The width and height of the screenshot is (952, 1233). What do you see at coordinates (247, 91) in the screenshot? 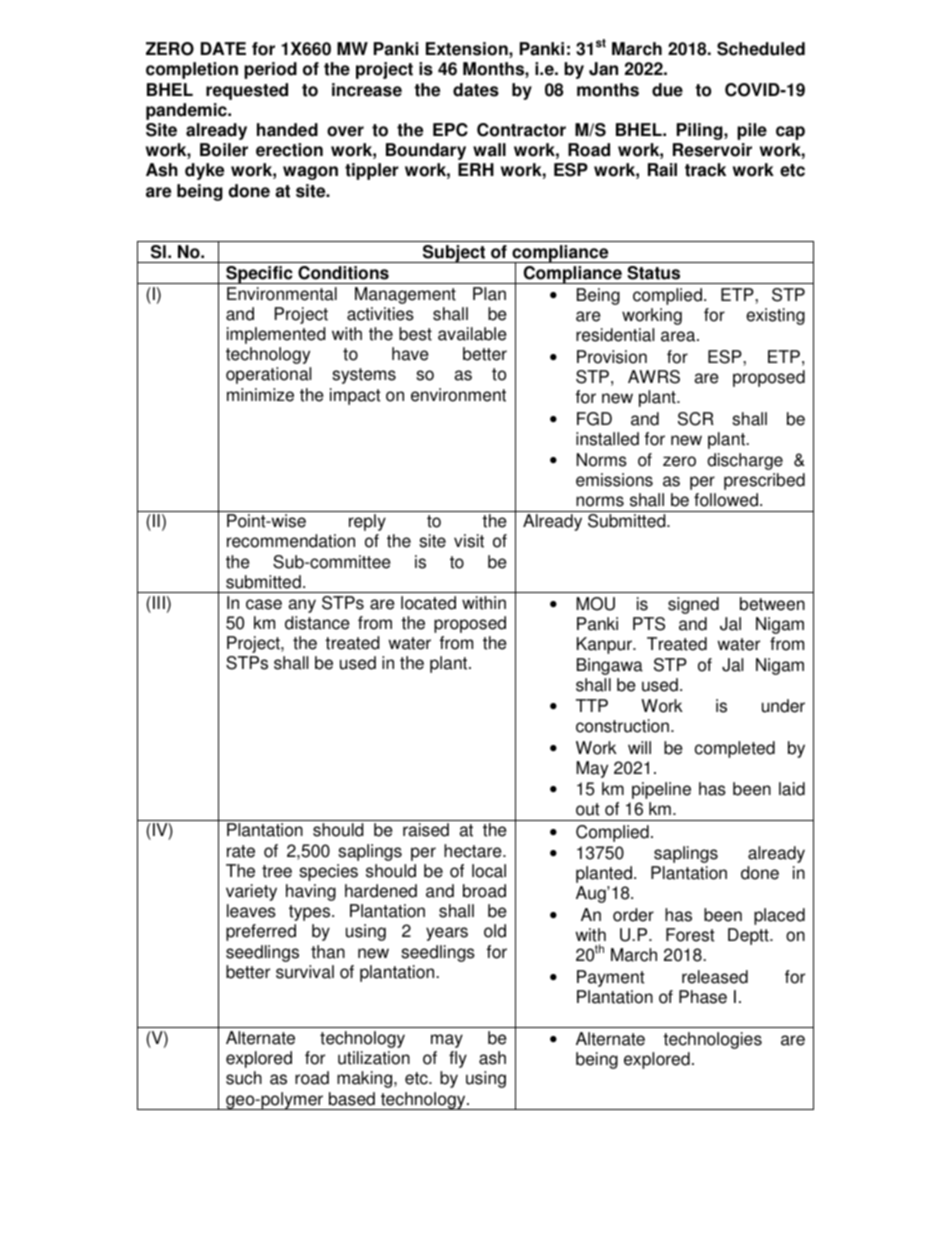
I see `requested` at bounding box center [247, 91].
